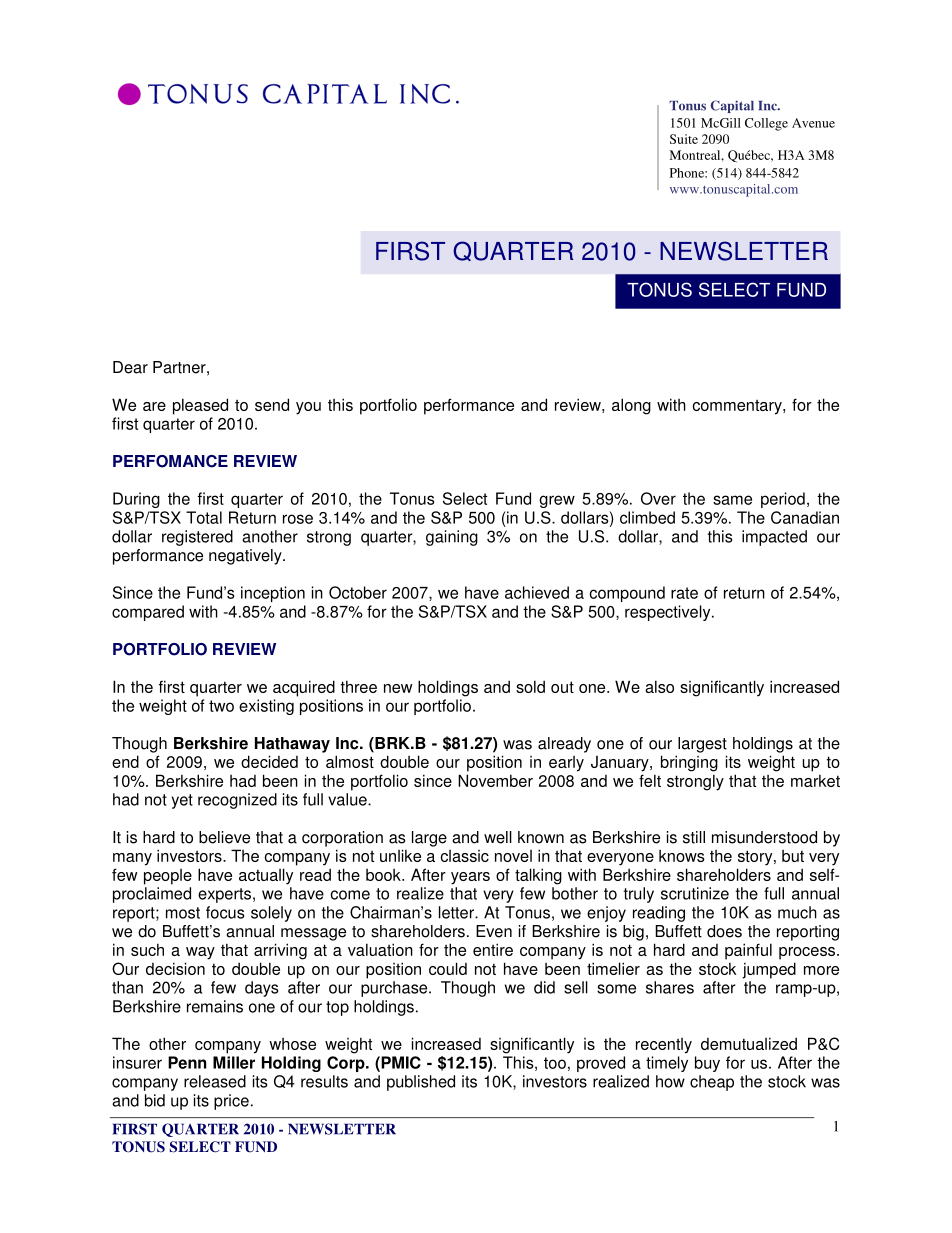  What do you see at coordinates (738, 407) in the screenshot?
I see `commentary` at bounding box center [738, 407].
